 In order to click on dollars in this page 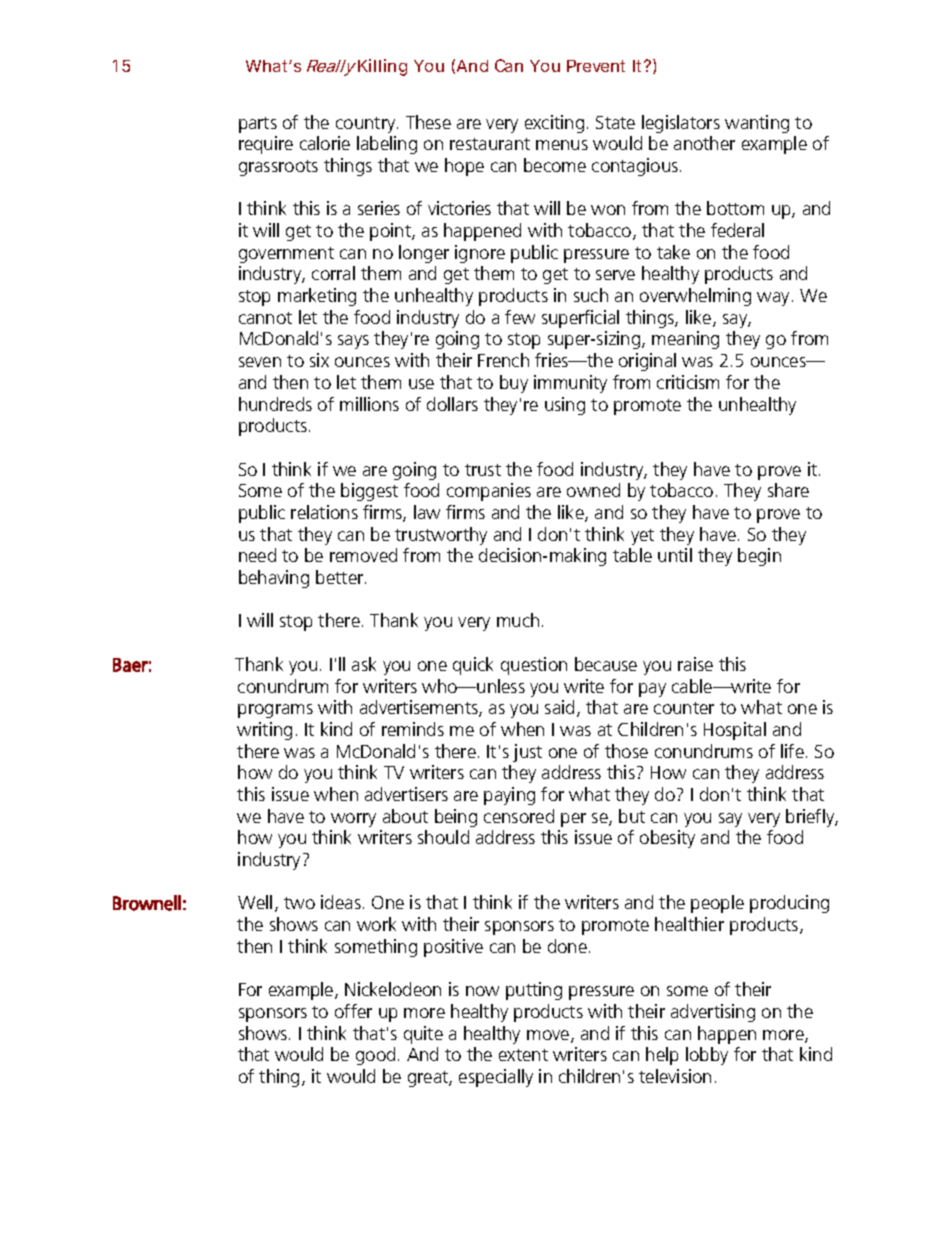, I will do `click(452, 404)`.
